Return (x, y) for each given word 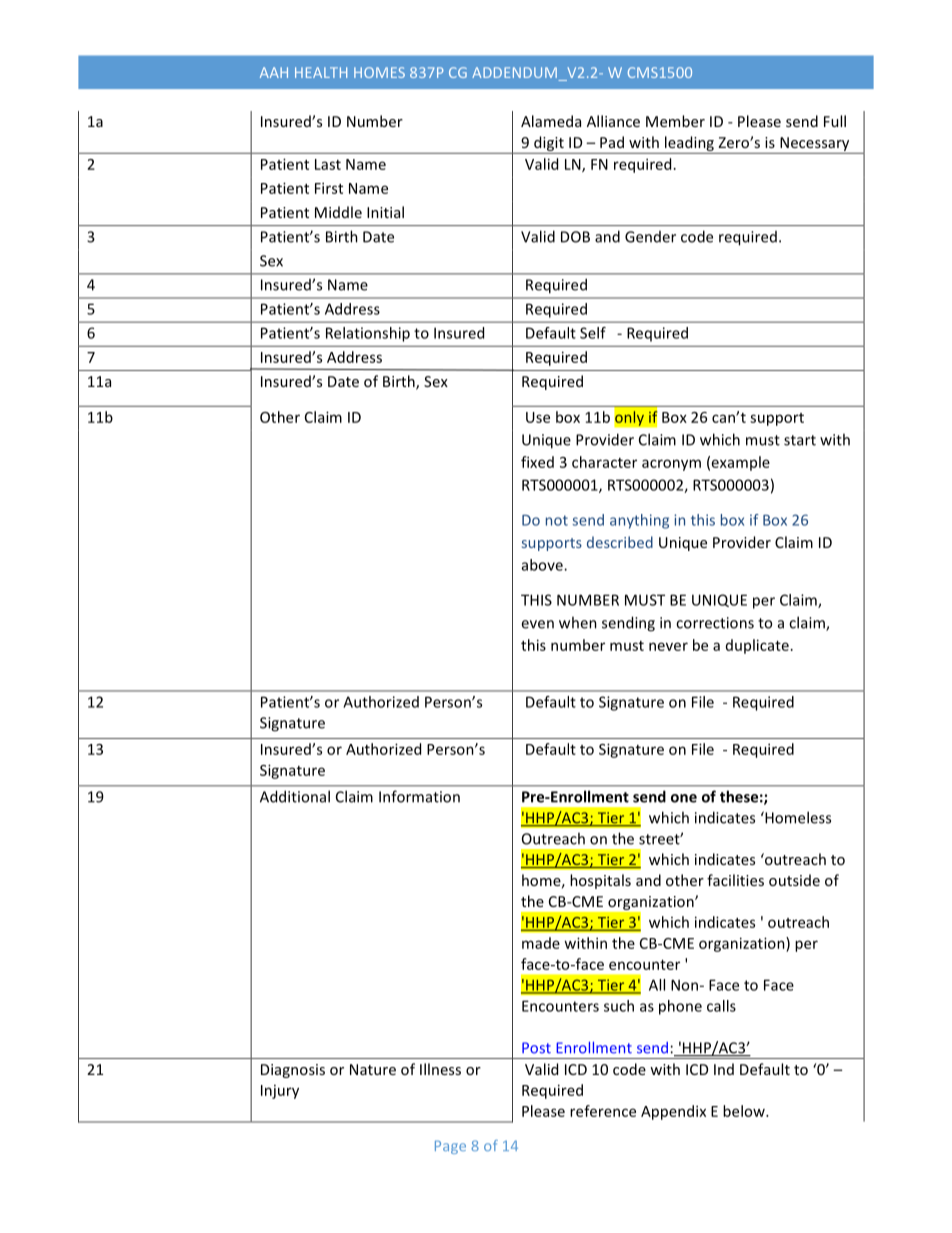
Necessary (815, 145)
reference (603, 1111)
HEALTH (321, 72)
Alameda (551, 121)
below (745, 1111)
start (800, 440)
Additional (295, 796)
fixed (537, 462)
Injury (280, 1092)
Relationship (368, 334)
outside (794, 880)
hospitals (600, 881)
